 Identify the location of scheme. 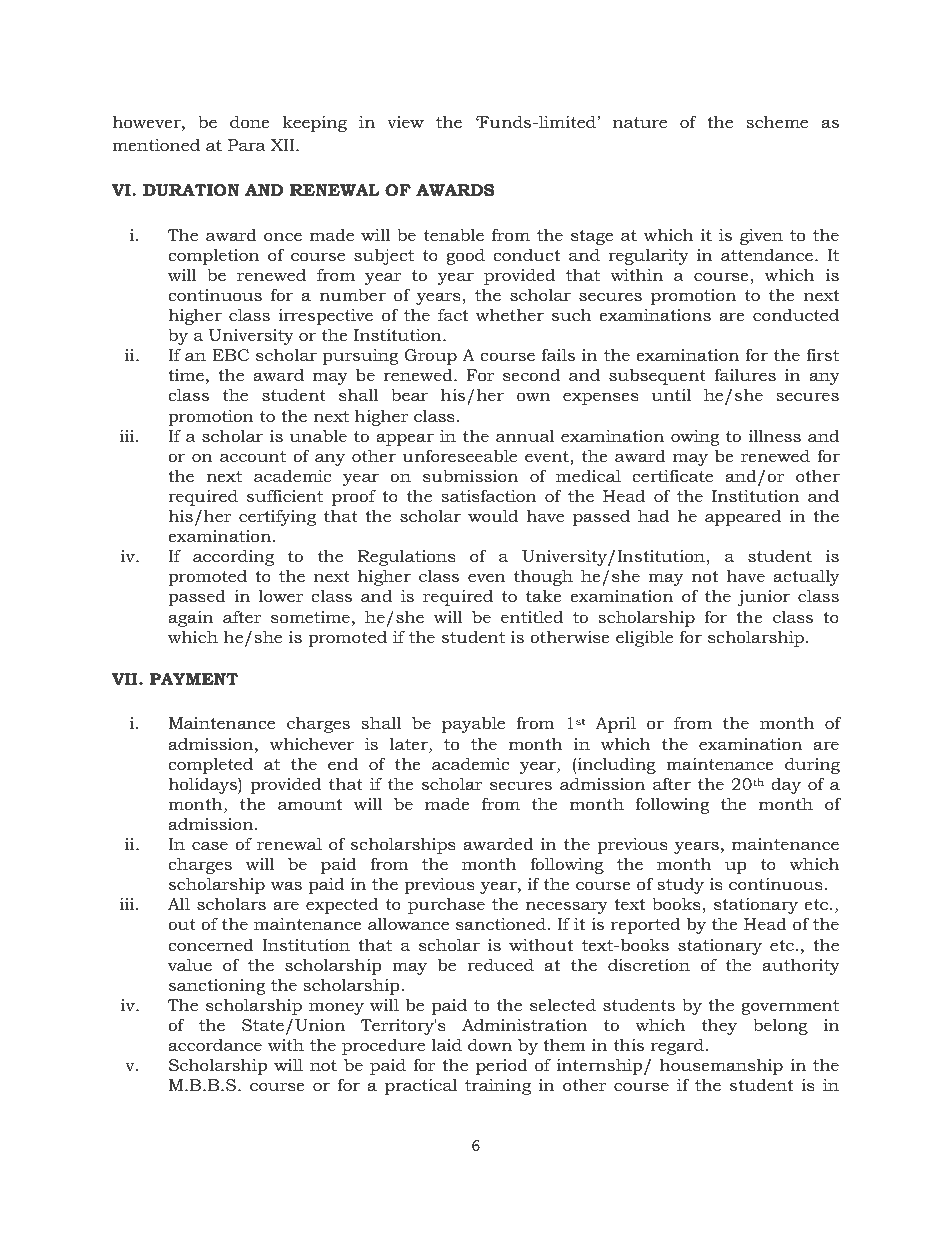
(777, 121).
